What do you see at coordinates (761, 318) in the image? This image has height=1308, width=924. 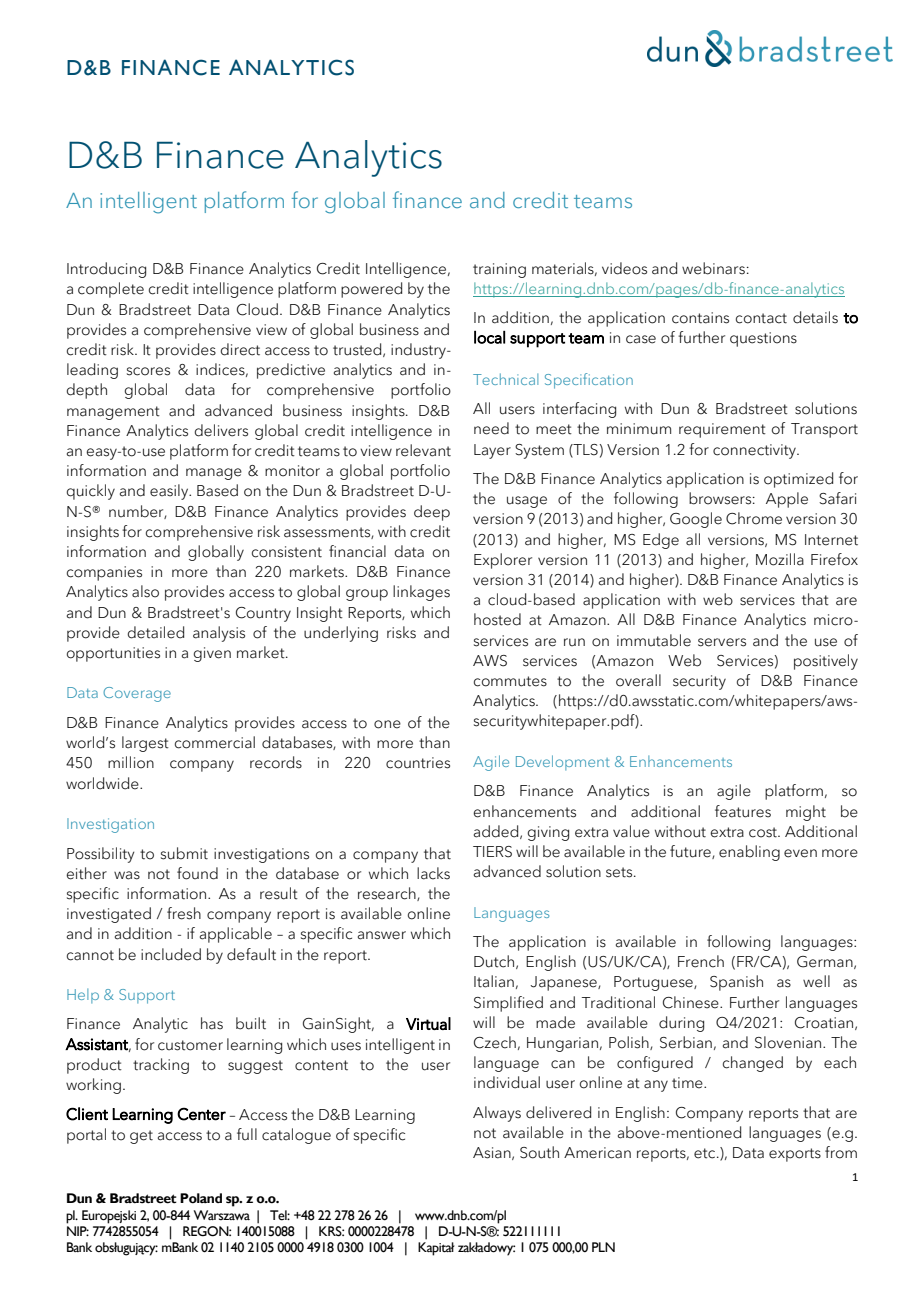 I see `contact` at bounding box center [761, 318].
